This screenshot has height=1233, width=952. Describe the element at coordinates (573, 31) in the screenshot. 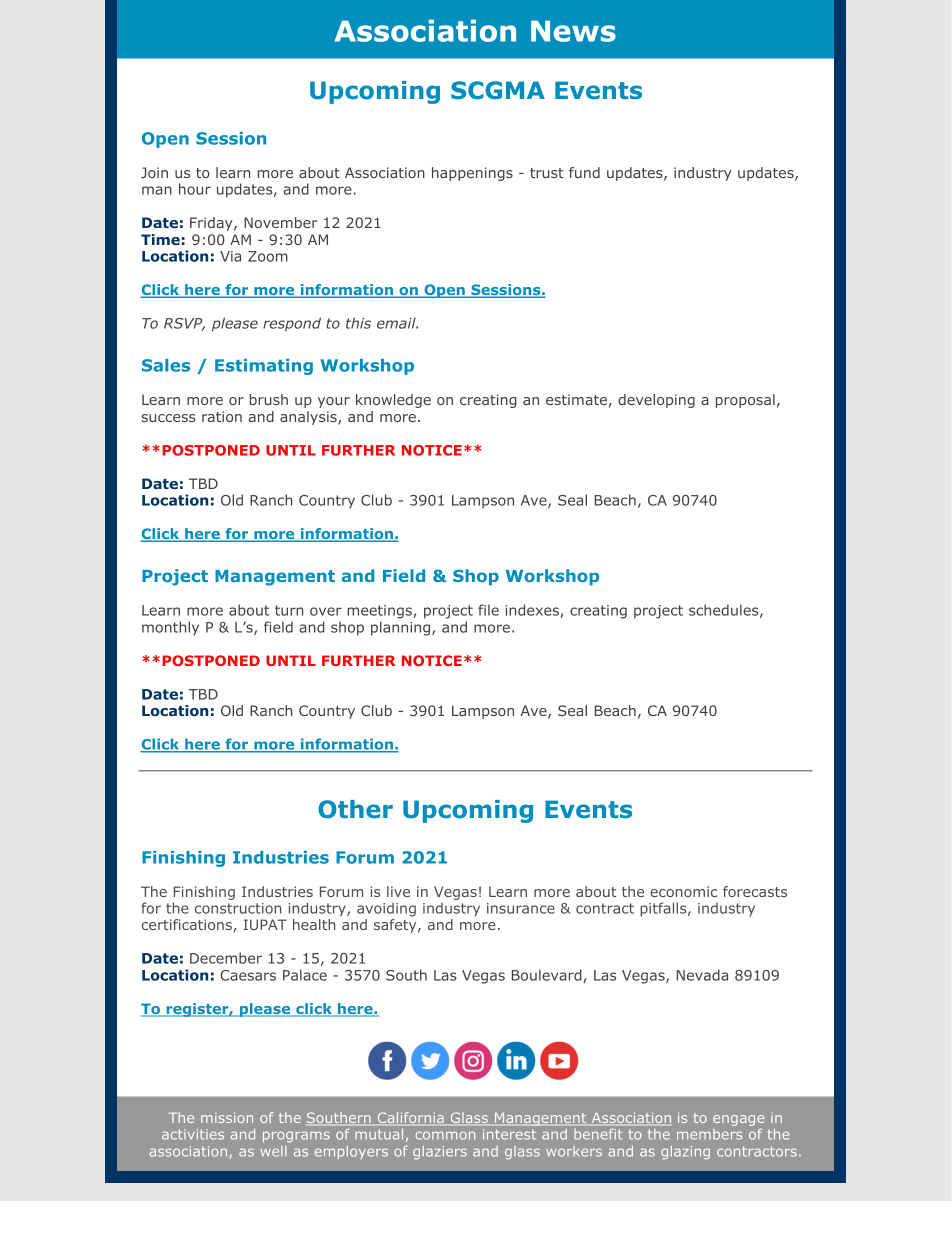

I see `News` at that location.
